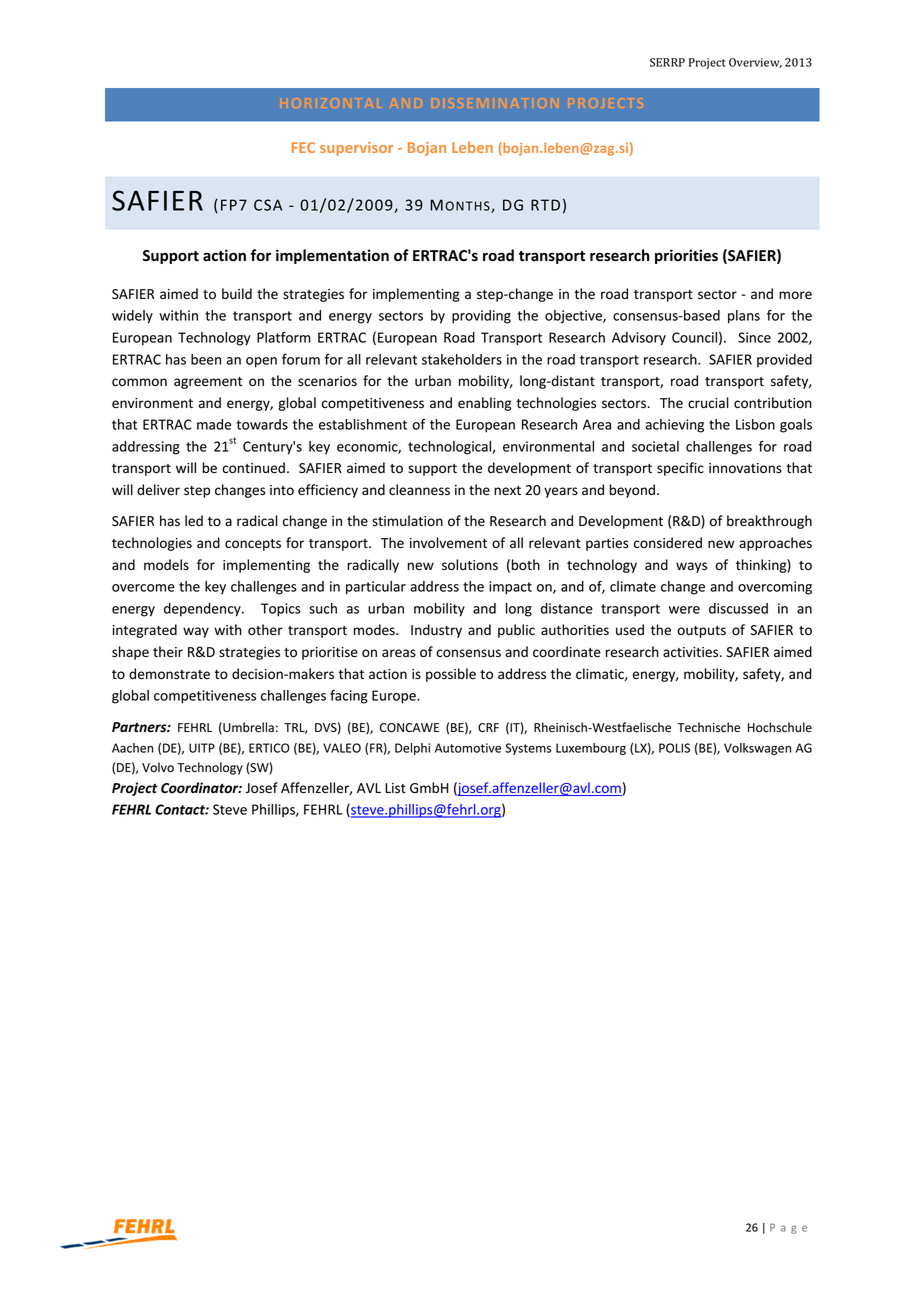 The width and height of the screenshot is (924, 1308). I want to click on build, so click(237, 293).
